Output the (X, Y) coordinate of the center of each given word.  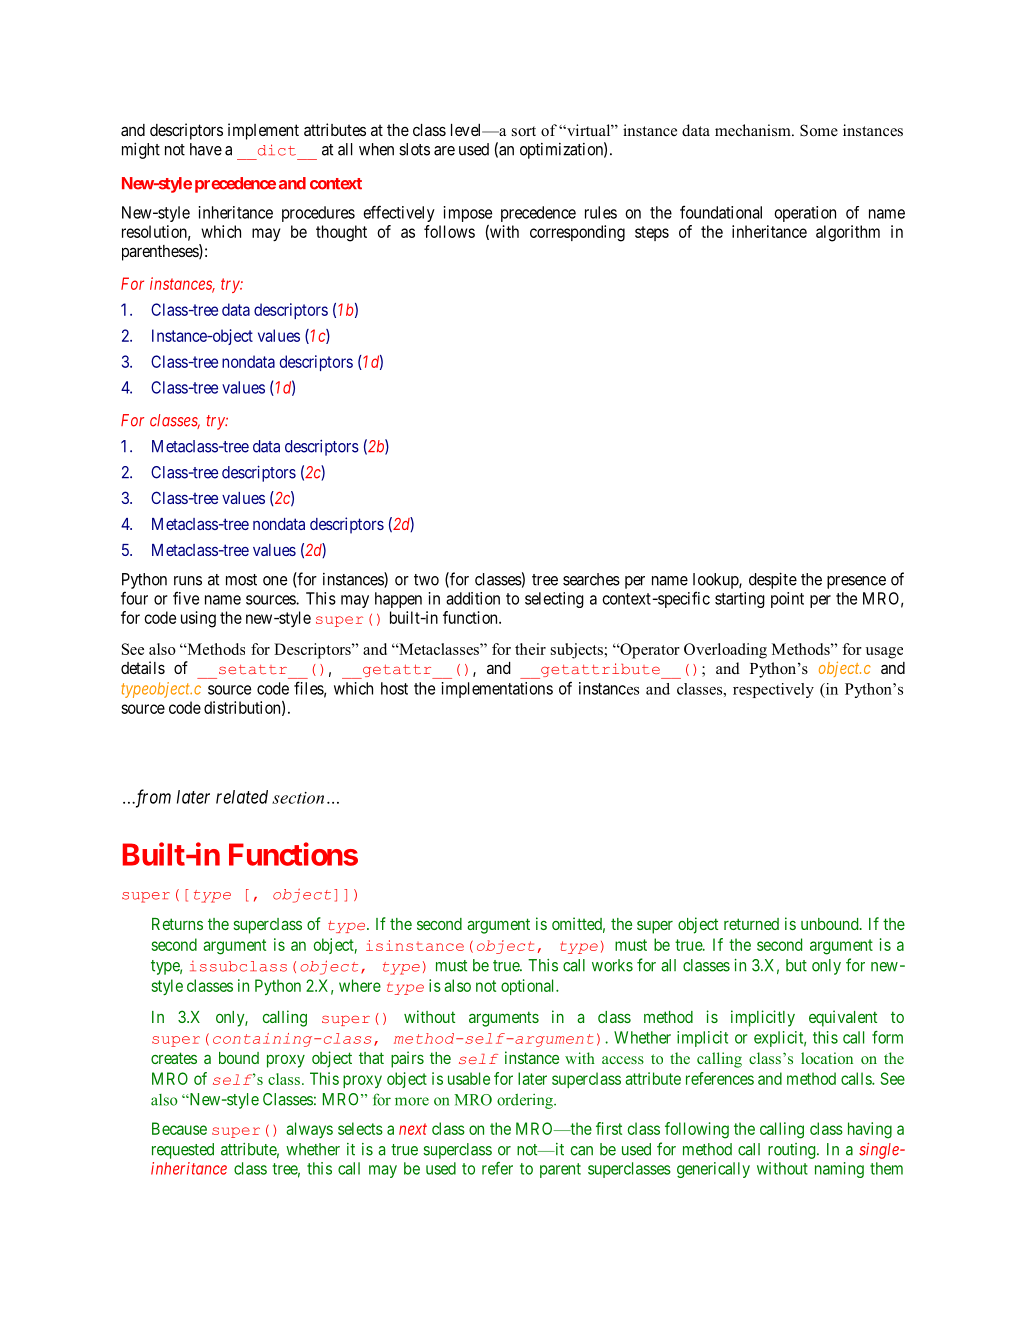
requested (183, 1151)
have (206, 149)
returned (751, 924)
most (241, 580)
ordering (526, 1101)
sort (524, 131)
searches (591, 579)
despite (773, 580)
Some (819, 130)
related (242, 797)
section (298, 798)
